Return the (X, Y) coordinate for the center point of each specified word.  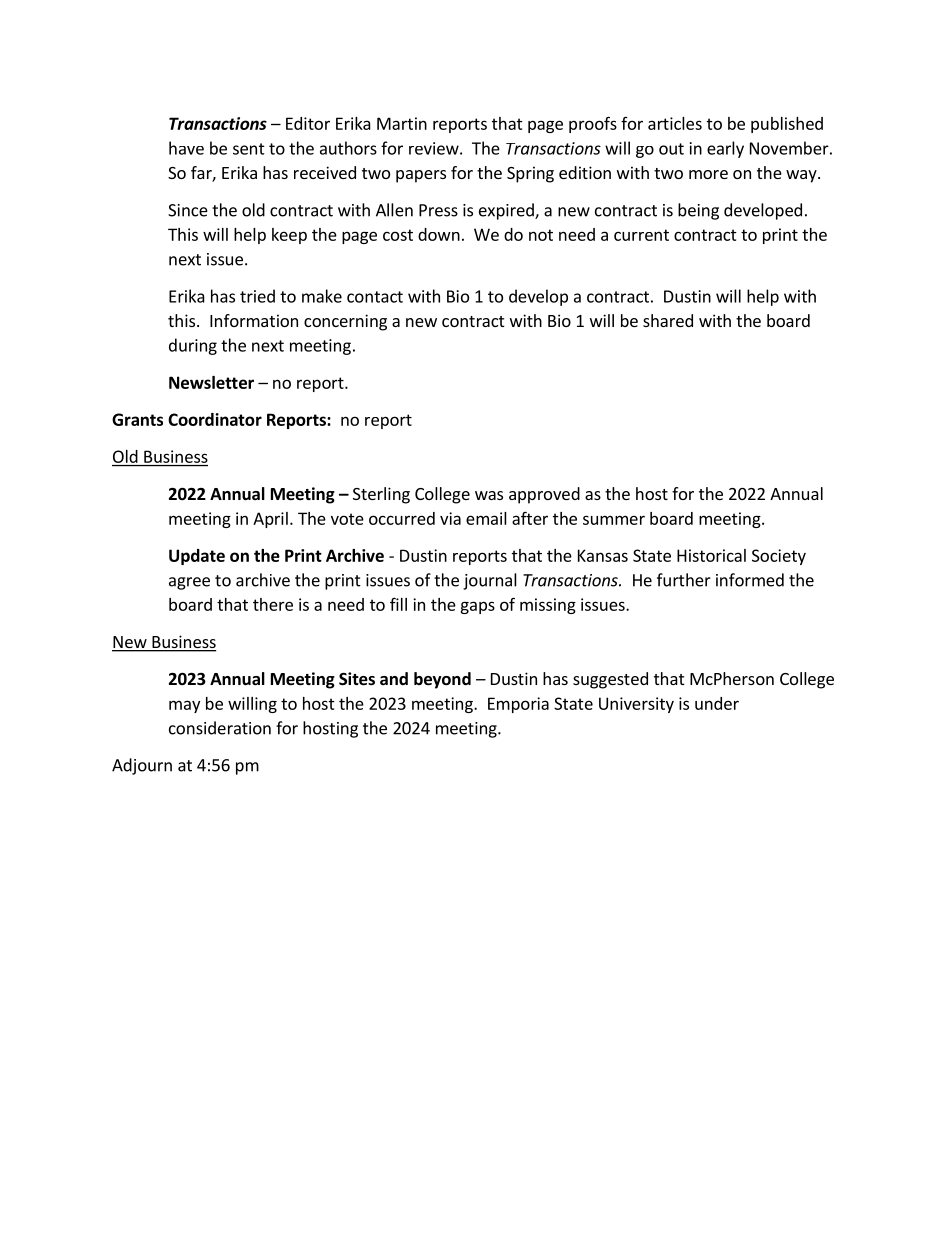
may (184, 706)
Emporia (518, 705)
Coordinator (215, 419)
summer (614, 520)
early (725, 149)
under (717, 703)
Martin (402, 123)
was (489, 495)
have (186, 148)
